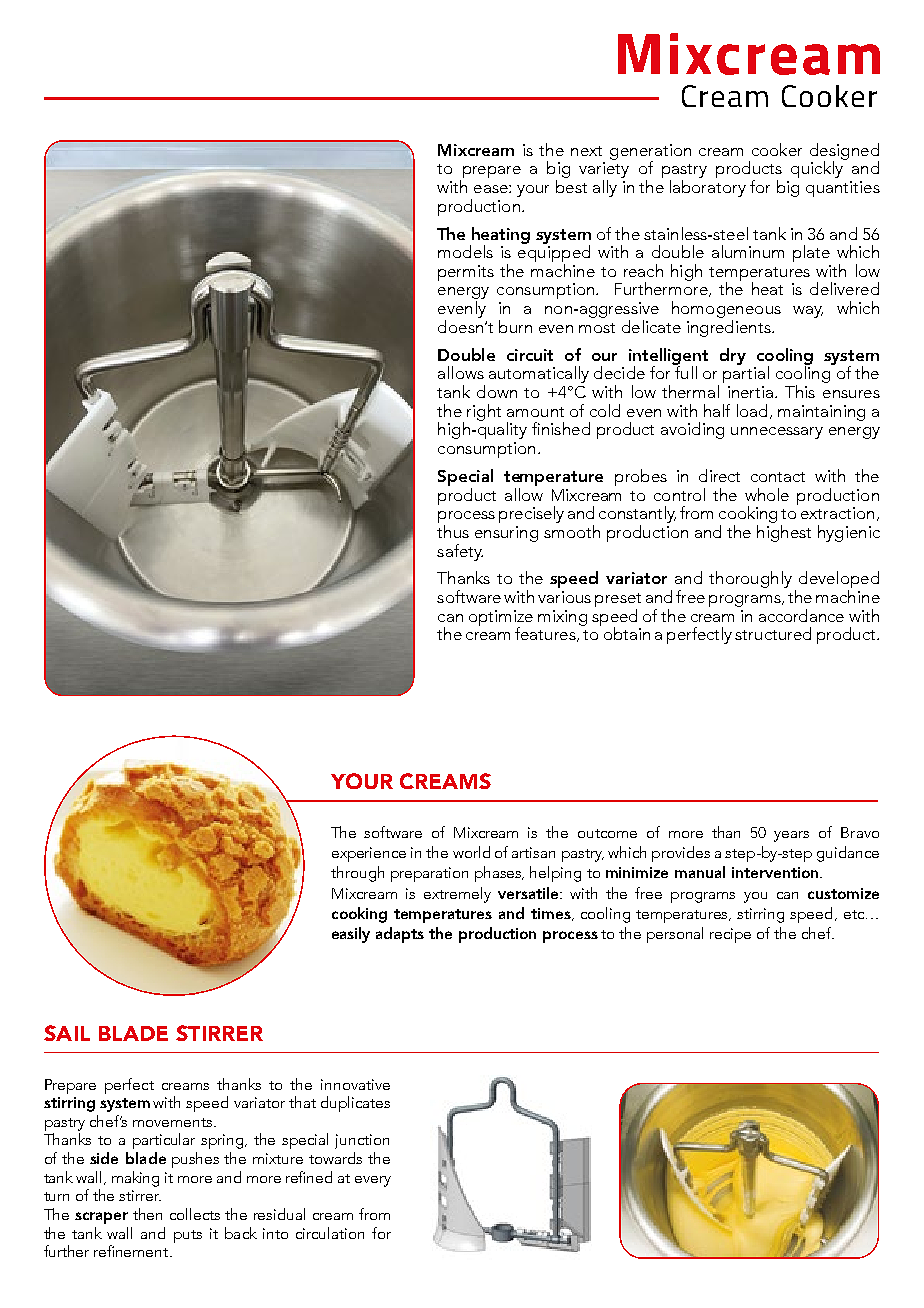 The height and width of the screenshot is (1308, 924). What do you see at coordinates (147, 1214) in the screenshot?
I see `then` at bounding box center [147, 1214].
